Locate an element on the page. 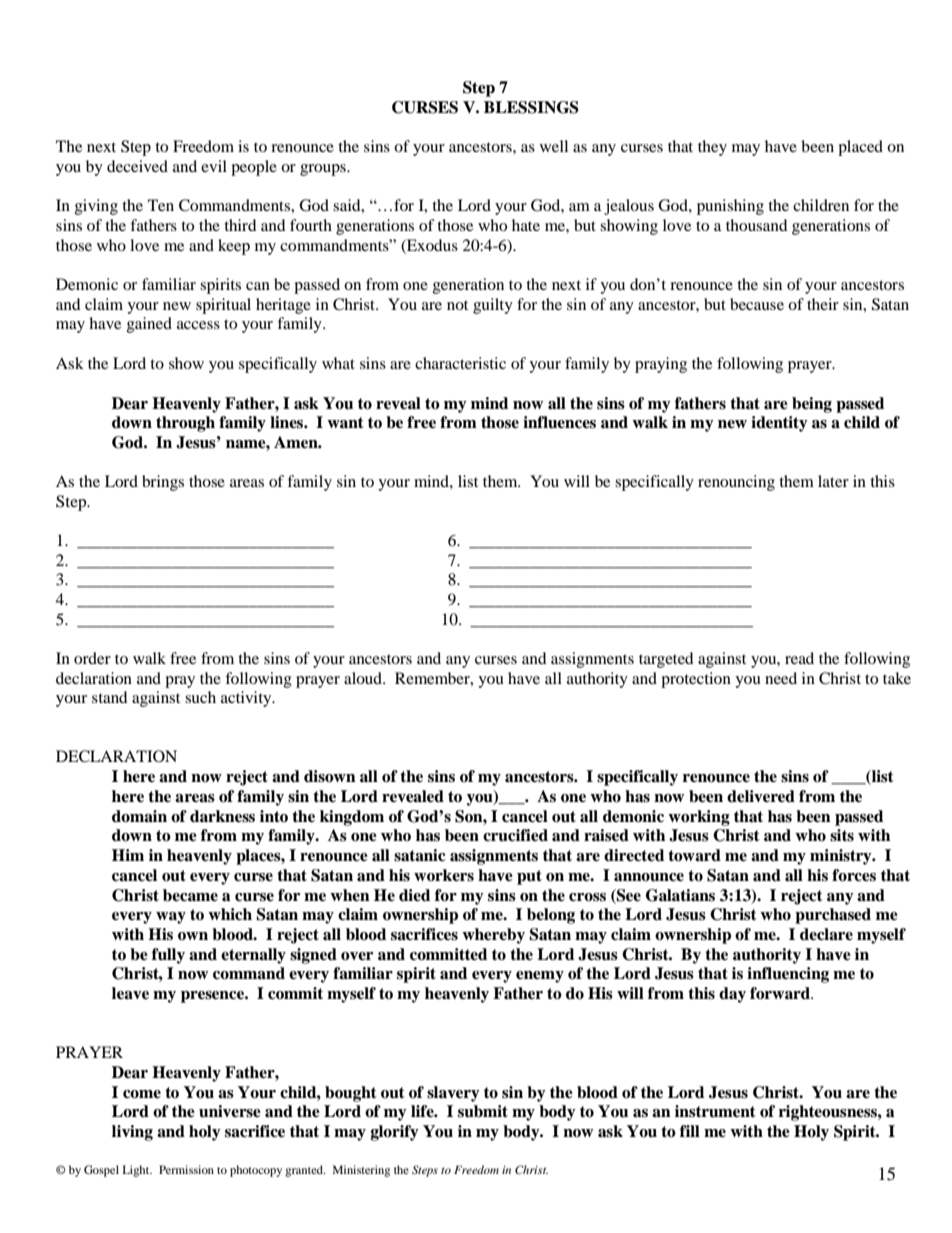 The height and width of the document is (1233, 952). delivered is located at coordinates (761, 796).
